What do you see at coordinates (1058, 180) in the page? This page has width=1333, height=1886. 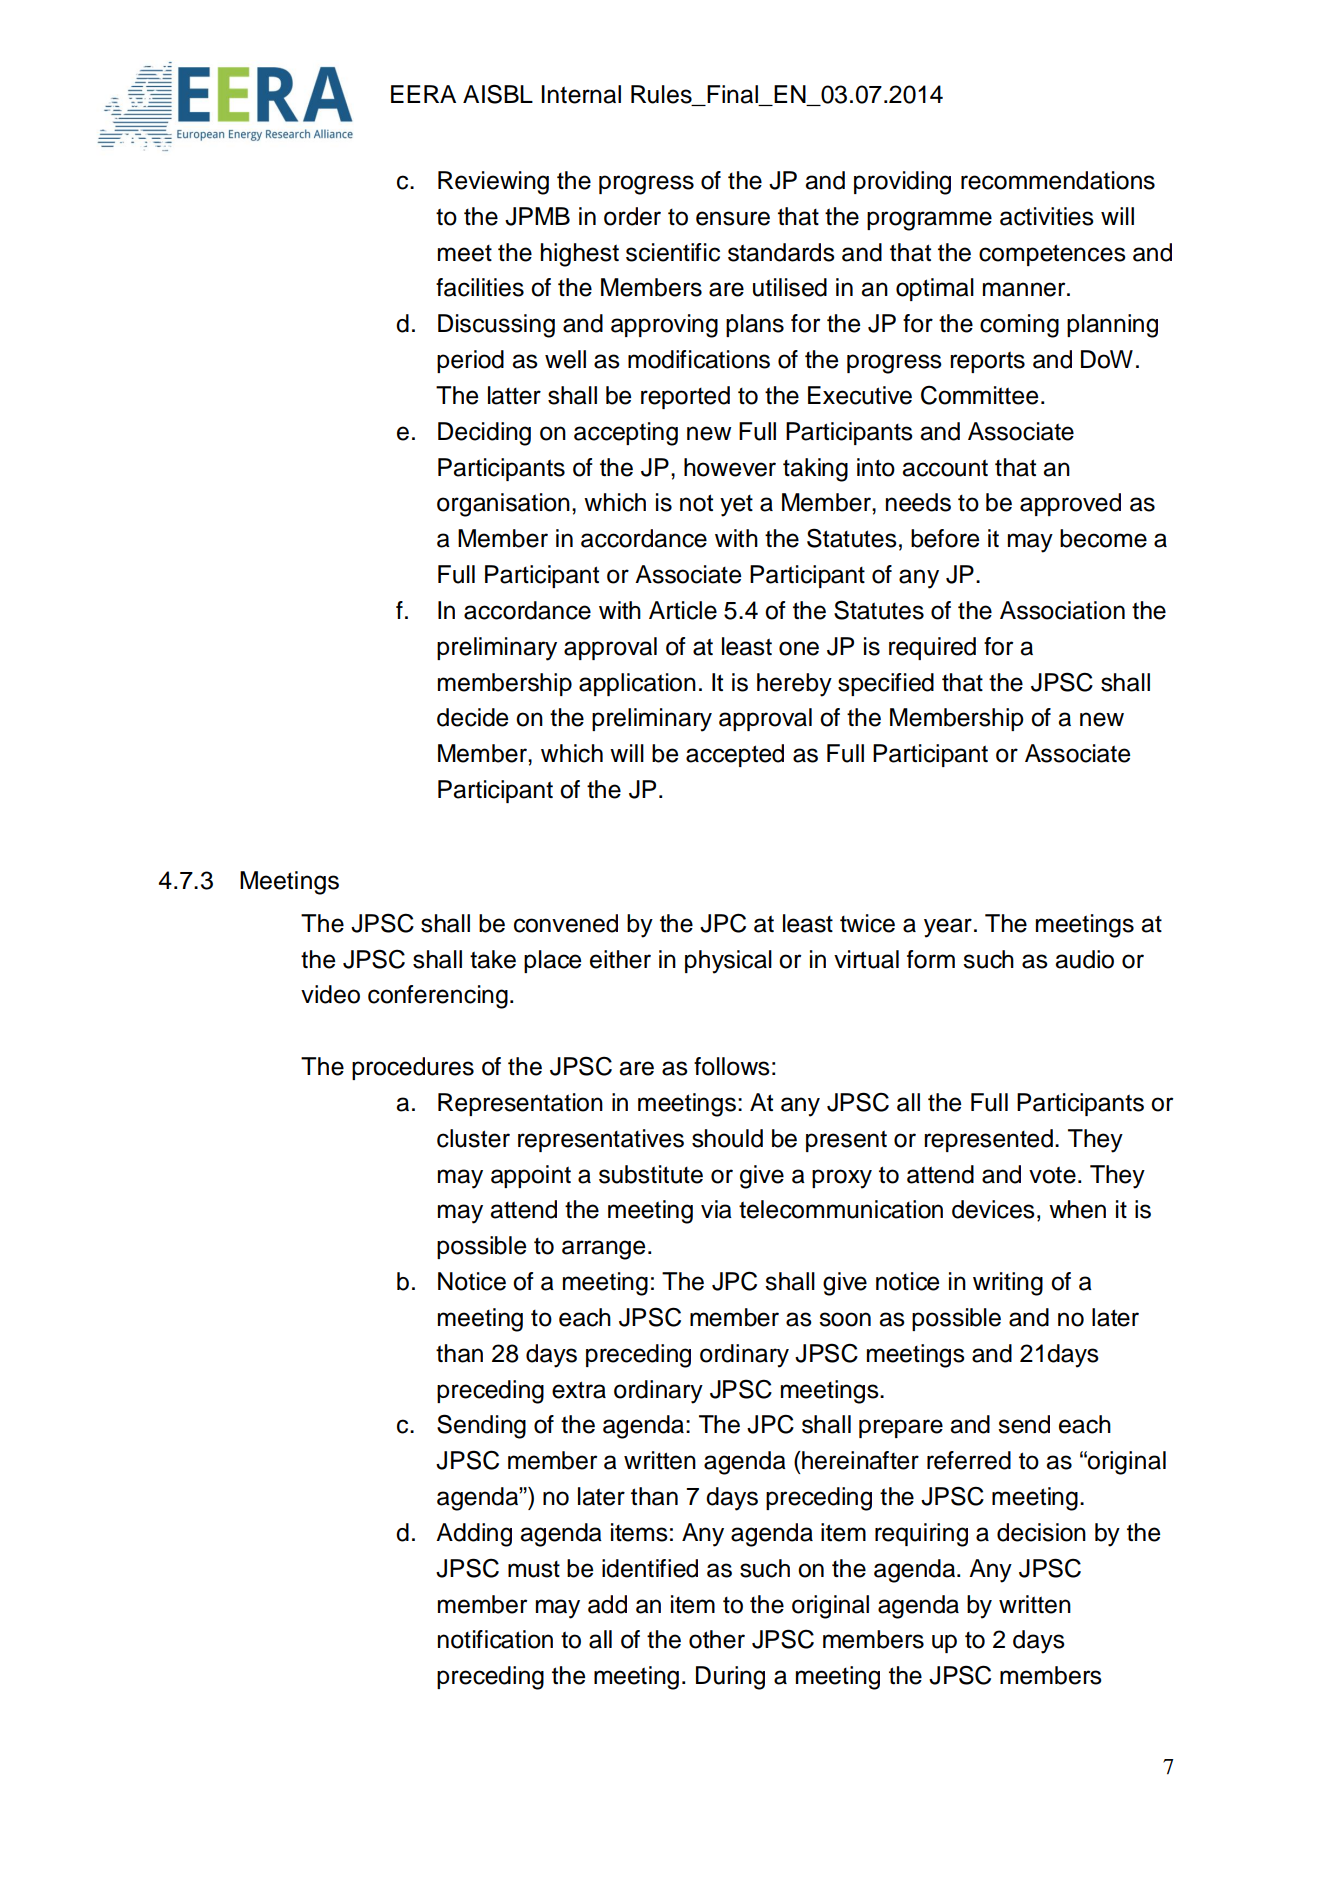 I see `recommendations` at bounding box center [1058, 180].
